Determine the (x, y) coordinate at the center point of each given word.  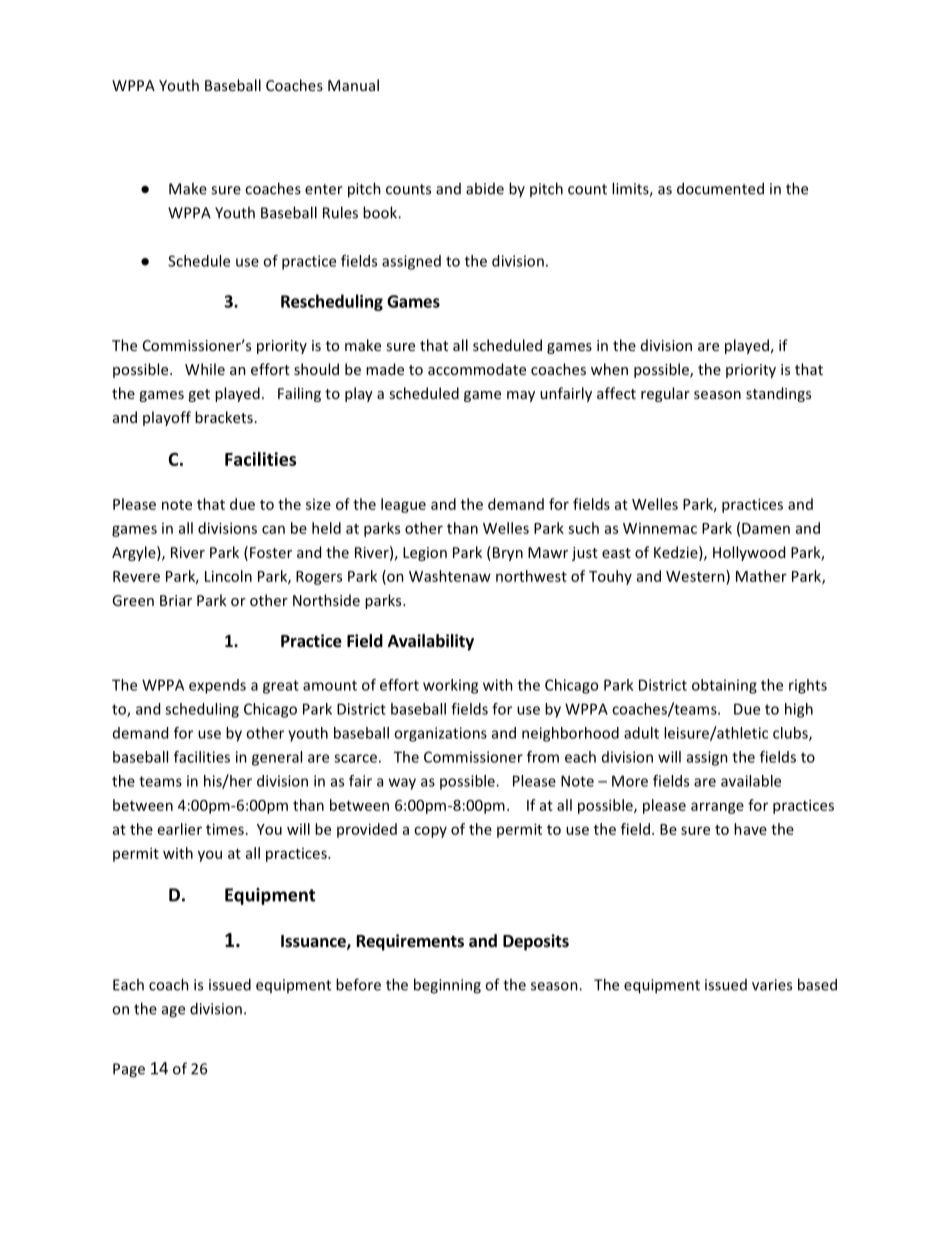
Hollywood (749, 553)
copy (430, 832)
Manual (353, 85)
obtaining (724, 686)
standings (778, 394)
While (205, 369)
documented (720, 188)
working (450, 686)
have (750, 829)
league (403, 505)
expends (217, 686)
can (273, 529)
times (225, 829)
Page (129, 1070)
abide (485, 188)
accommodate (477, 369)
